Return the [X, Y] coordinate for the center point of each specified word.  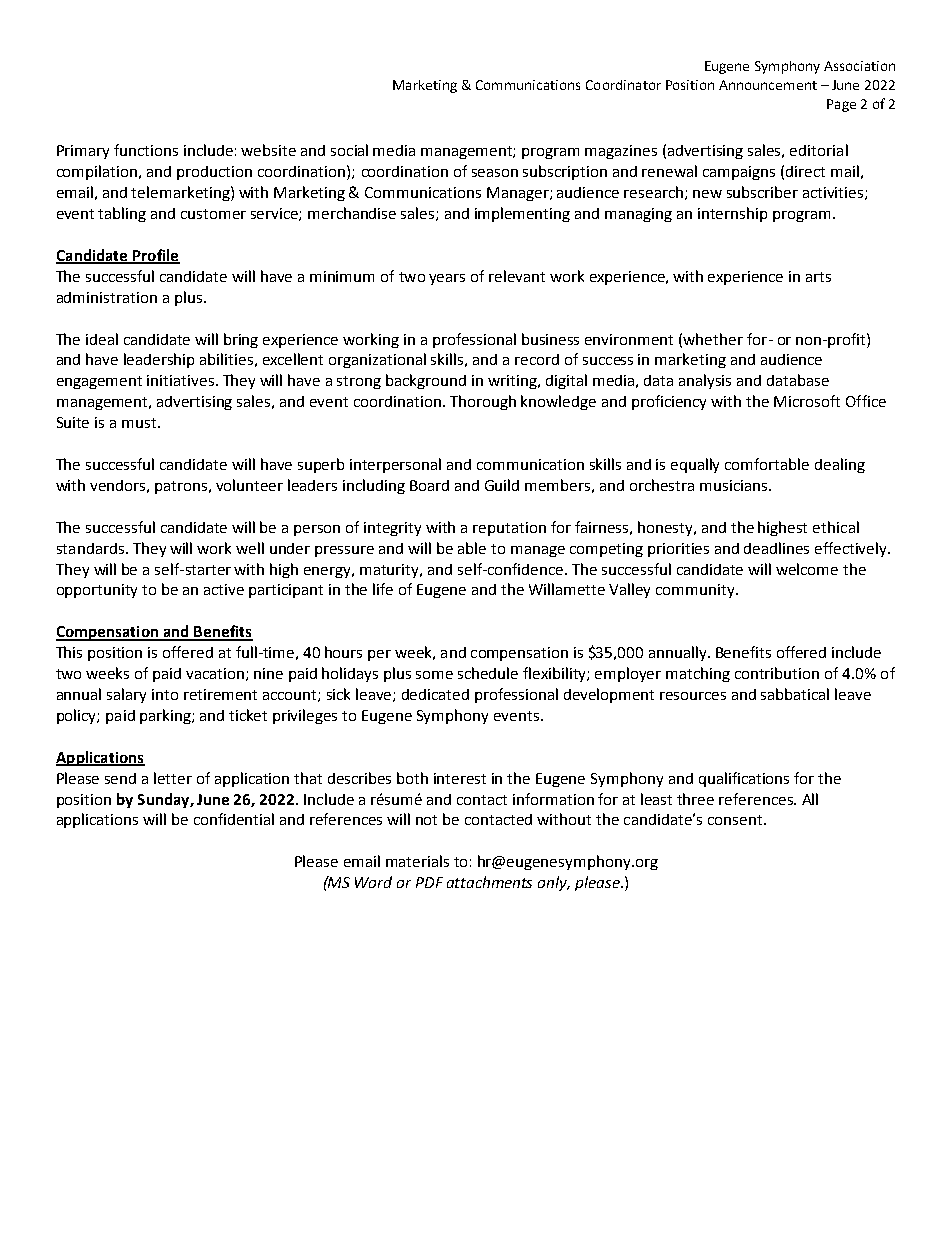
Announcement [768, 85]
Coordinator [623, 85]
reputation [509, 529]
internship [732, 214]
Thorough [483, 402]
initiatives [180, 380]
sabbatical [795, 694]
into [165, 694]
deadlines [776, 548]
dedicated [435, 694]
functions [146, 150]
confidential [234, 819]
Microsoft [807, 401]
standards [90, 548]
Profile [155, 256]
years [447, 279]
